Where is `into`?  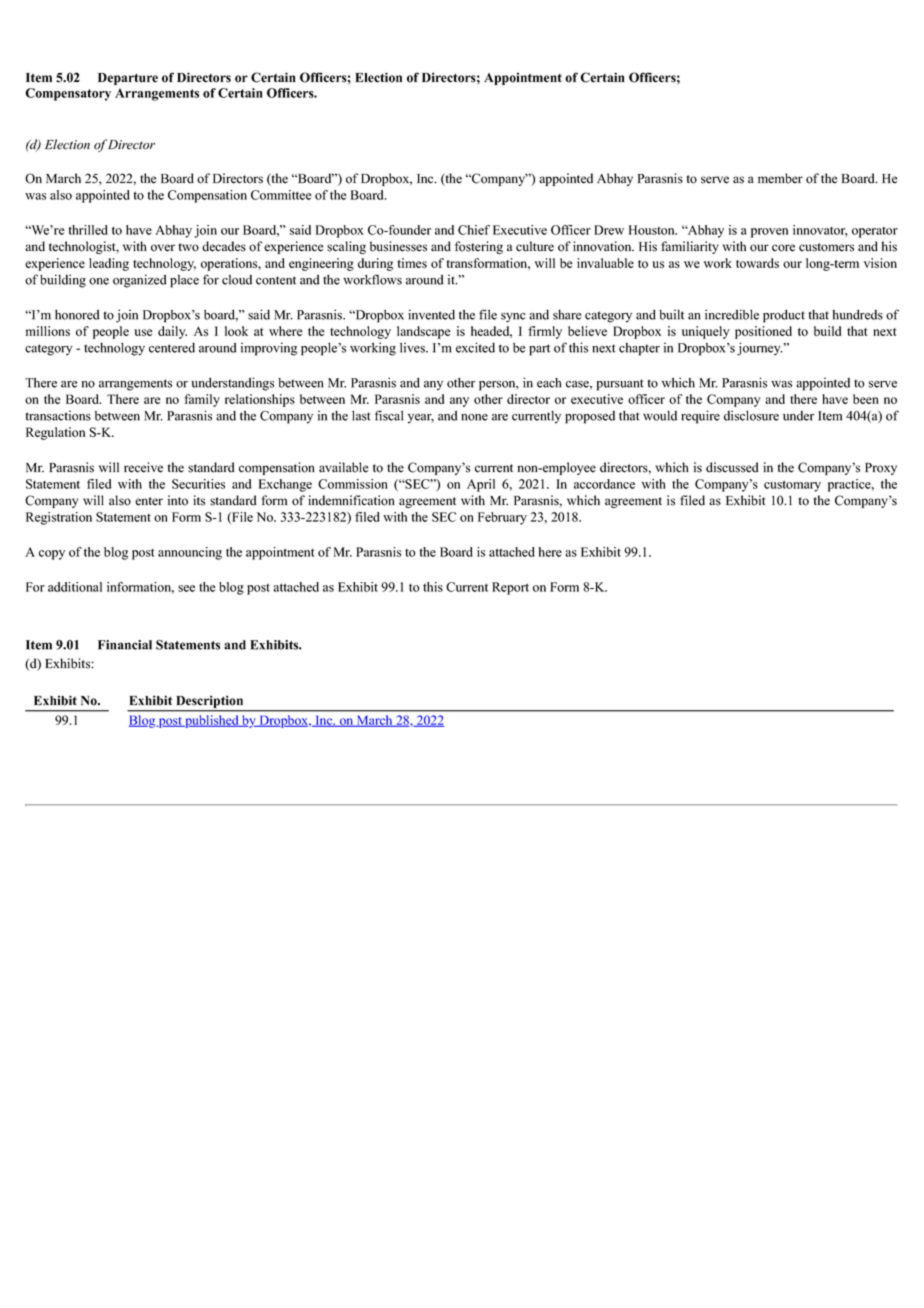
into is located at coordinates (178, 500).
